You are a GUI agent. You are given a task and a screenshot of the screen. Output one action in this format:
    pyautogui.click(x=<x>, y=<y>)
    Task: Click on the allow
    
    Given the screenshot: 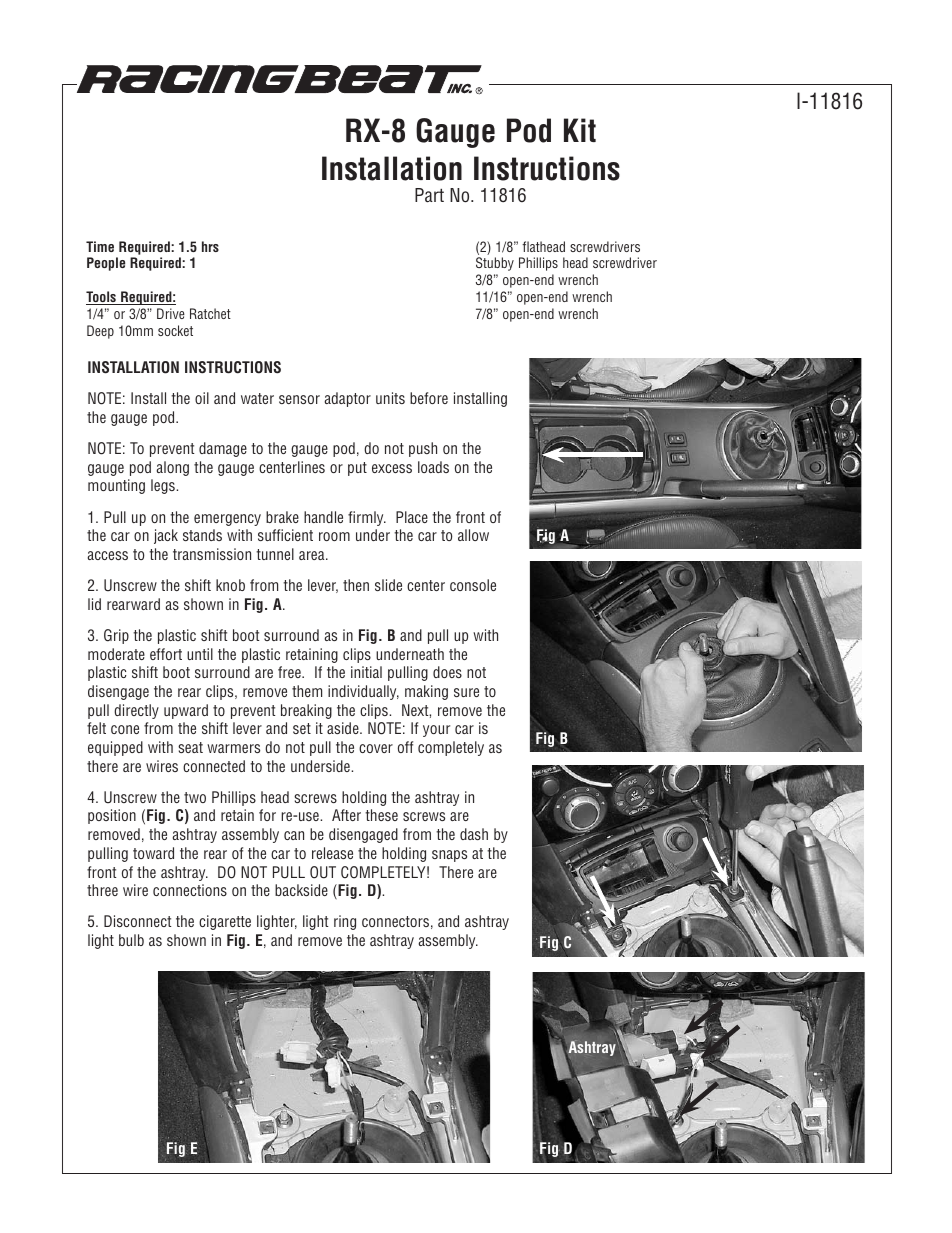 What is the action you would take?
    pyautogui.click(x=473, y=535)
